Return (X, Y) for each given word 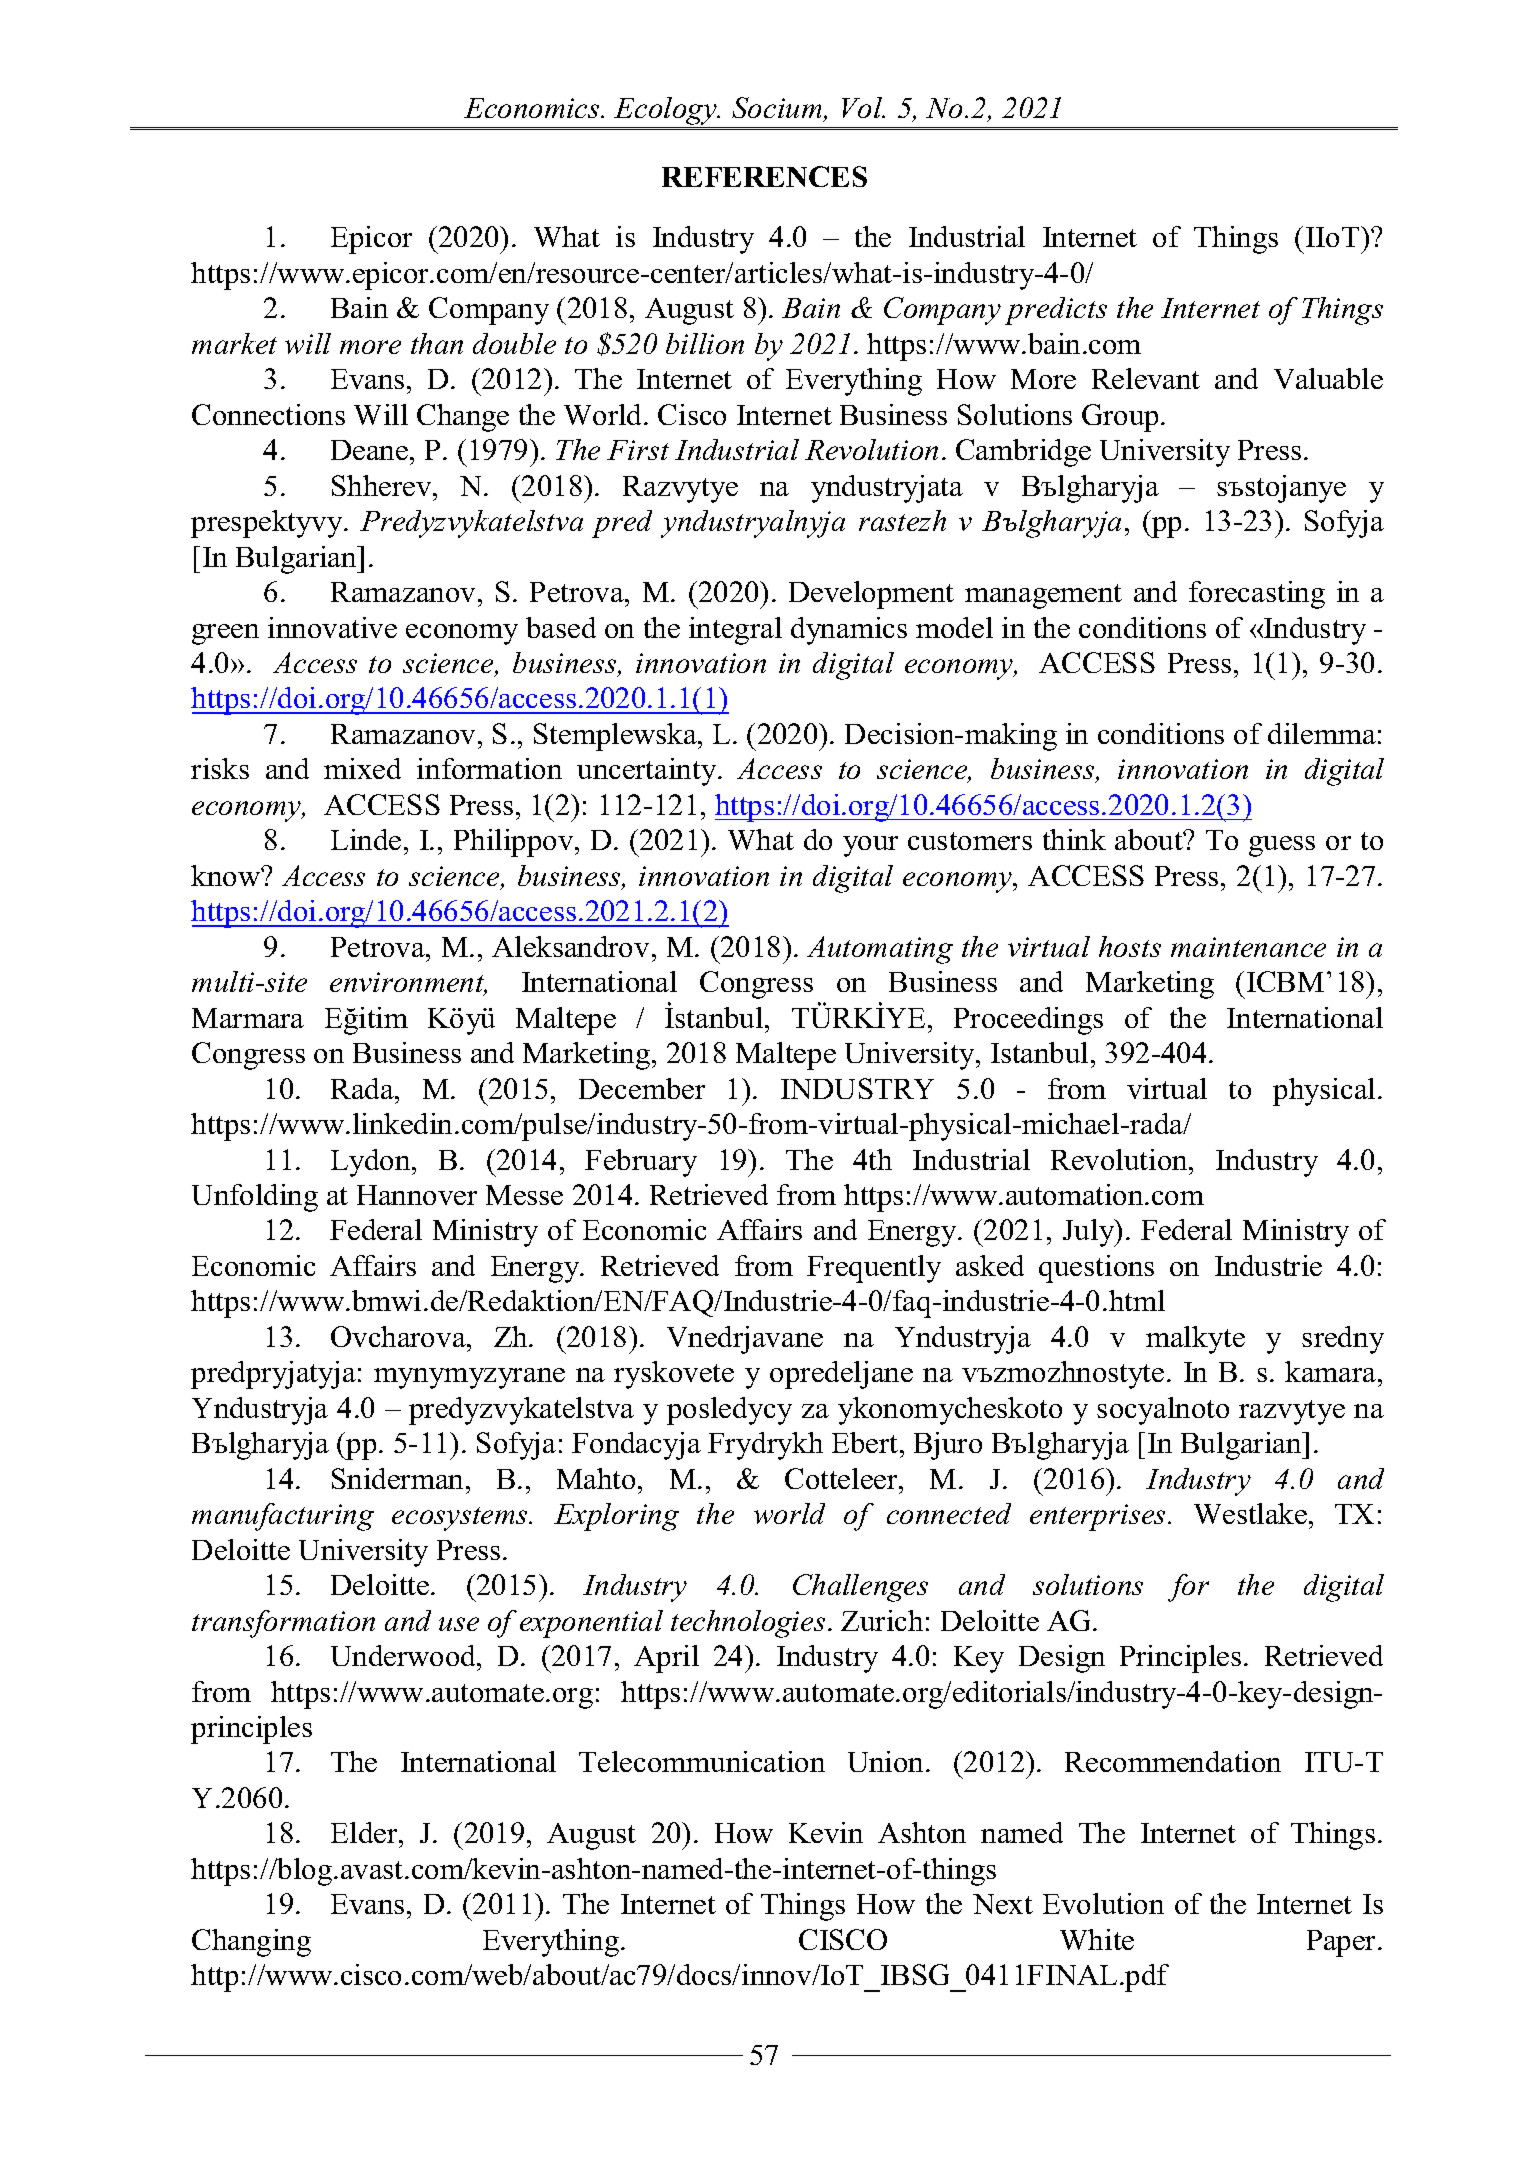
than (437, 343)
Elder (365, 1832)
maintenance (1248, 947)
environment (408, 984)
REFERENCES (764, 176)
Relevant (1146, 378)
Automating (880, 950)
